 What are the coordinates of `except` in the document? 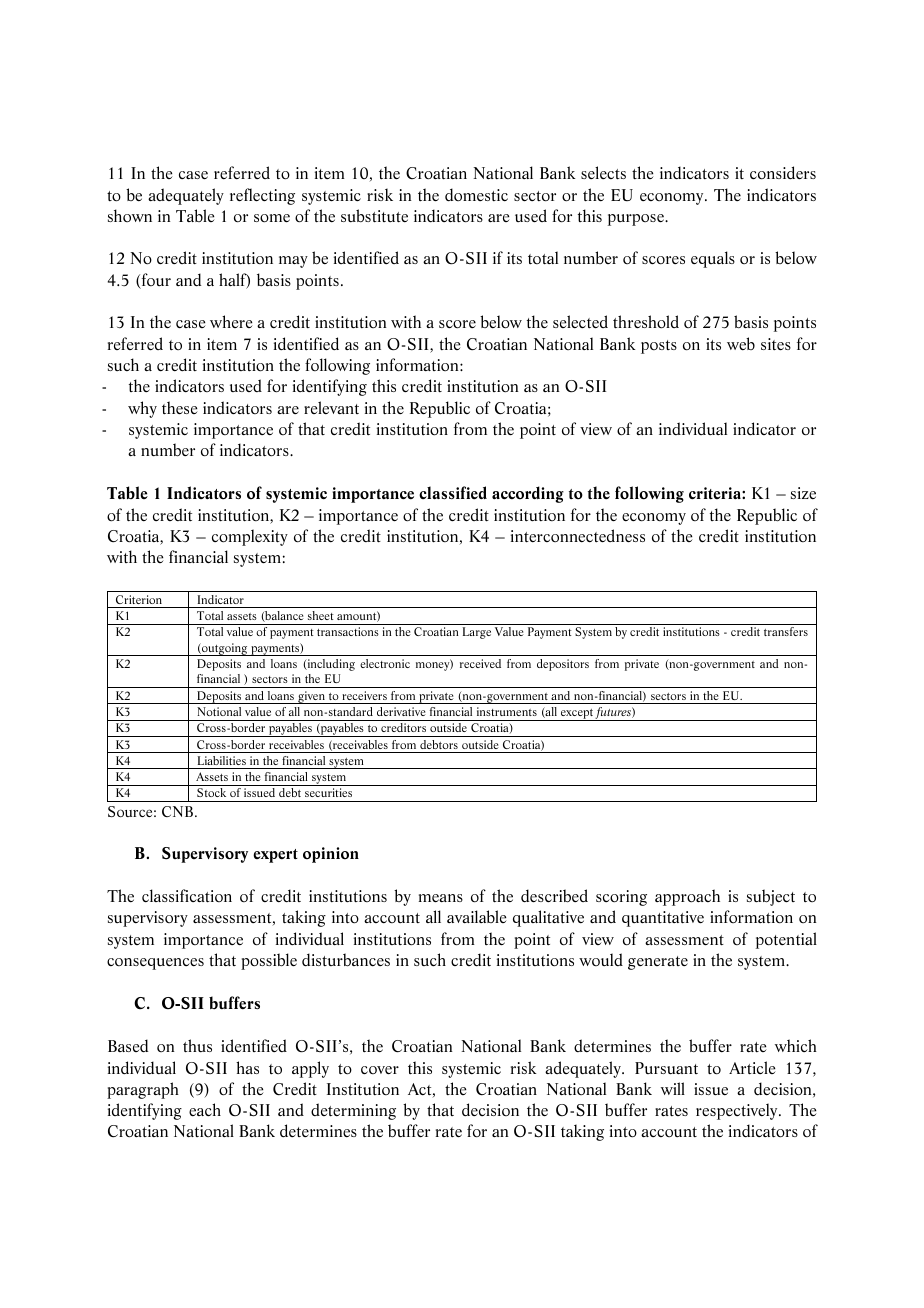 It's located at (577, 715).
